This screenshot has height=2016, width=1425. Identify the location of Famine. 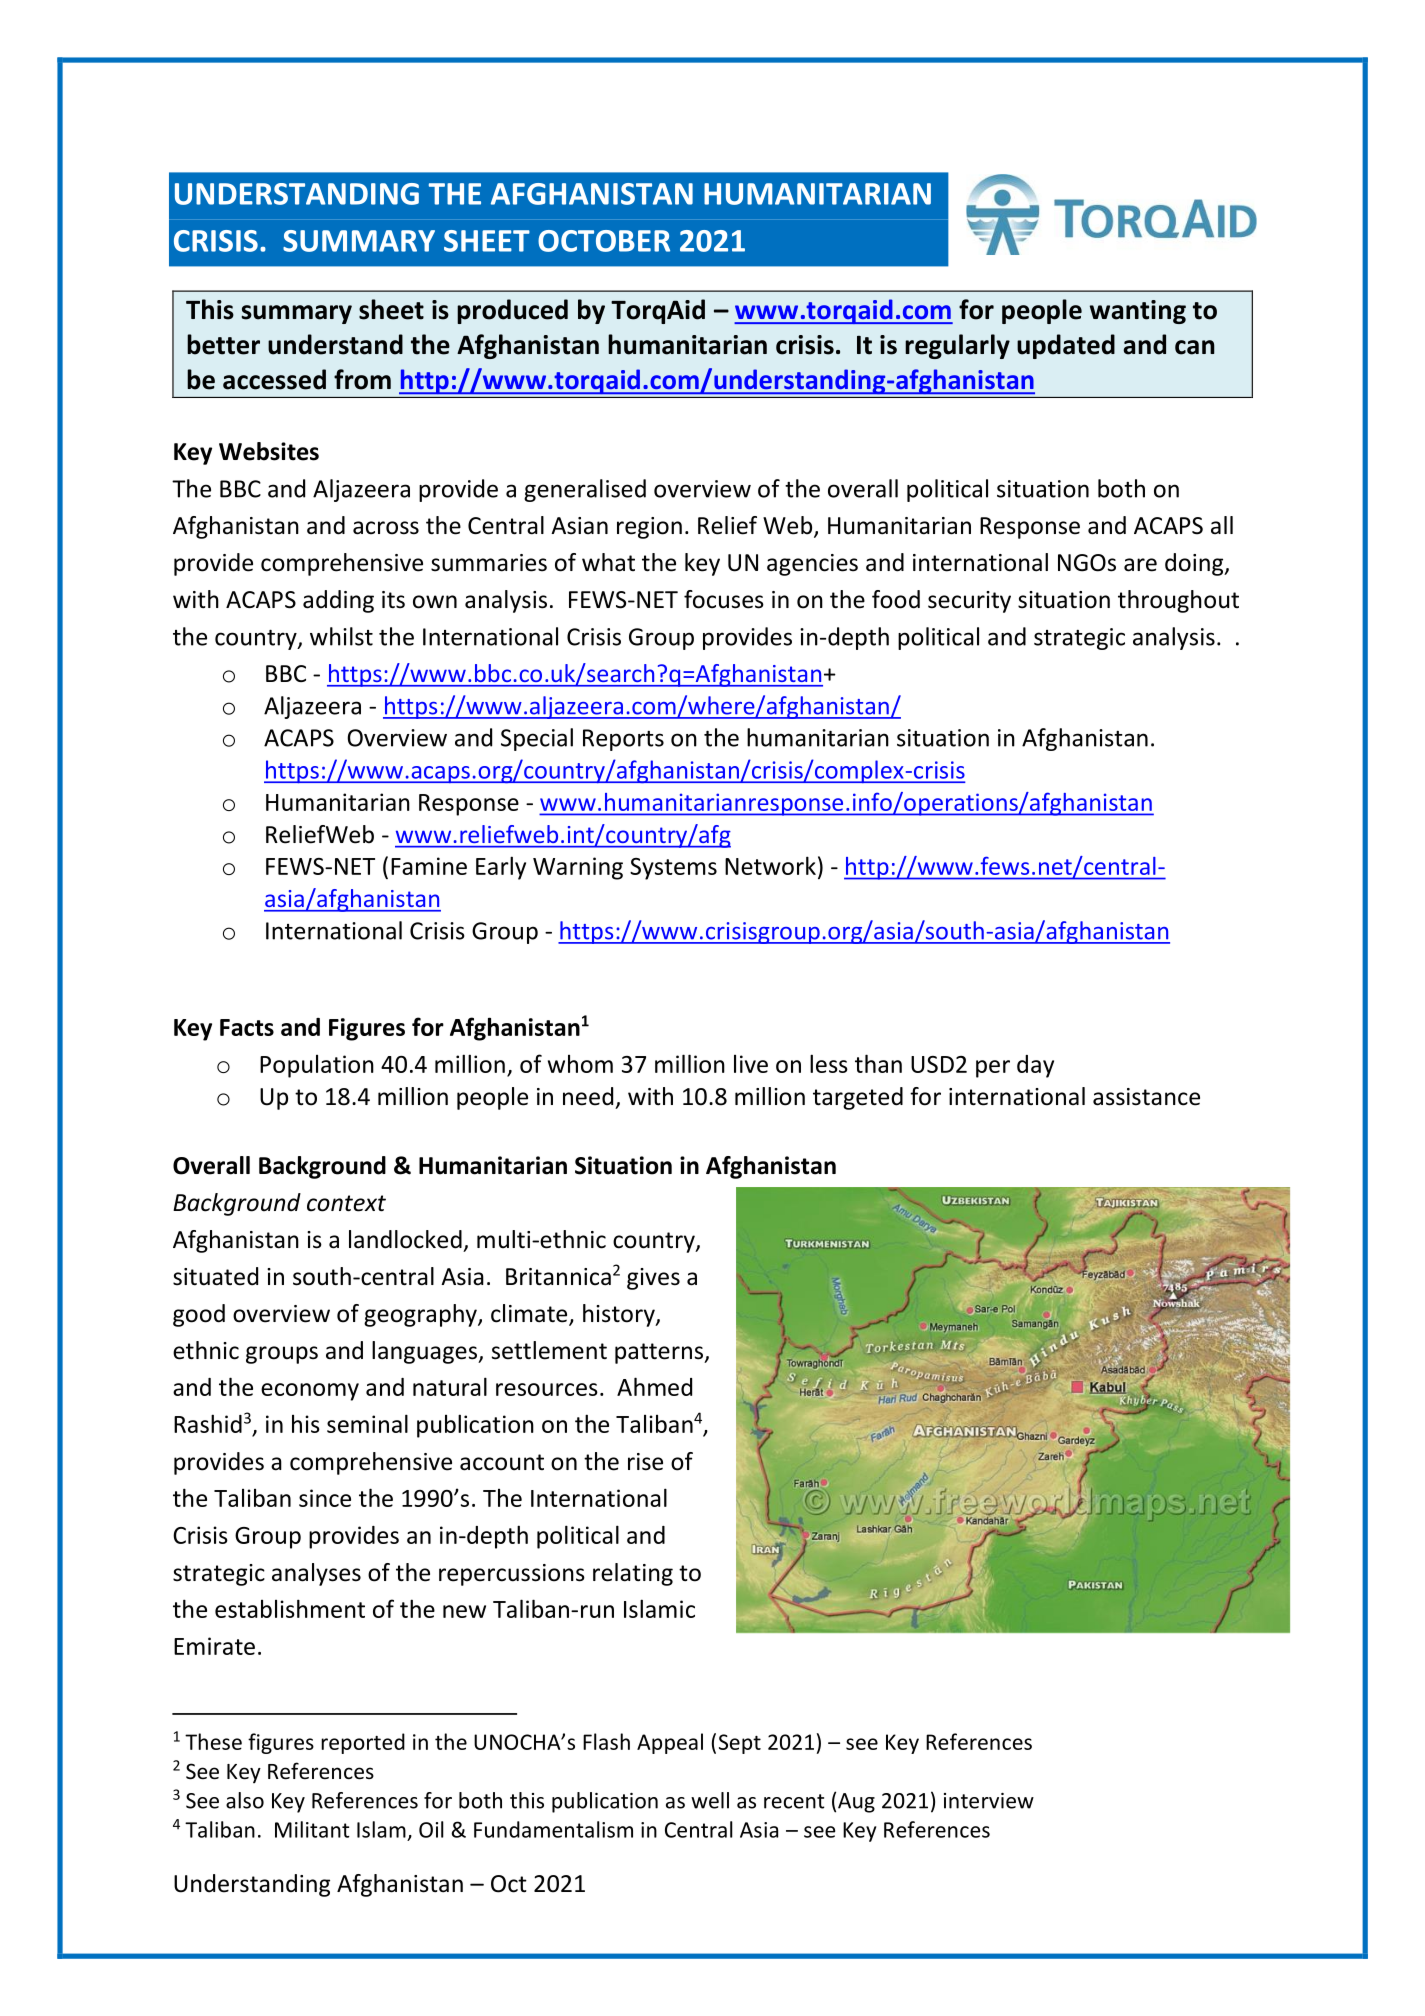
(429, 866).
